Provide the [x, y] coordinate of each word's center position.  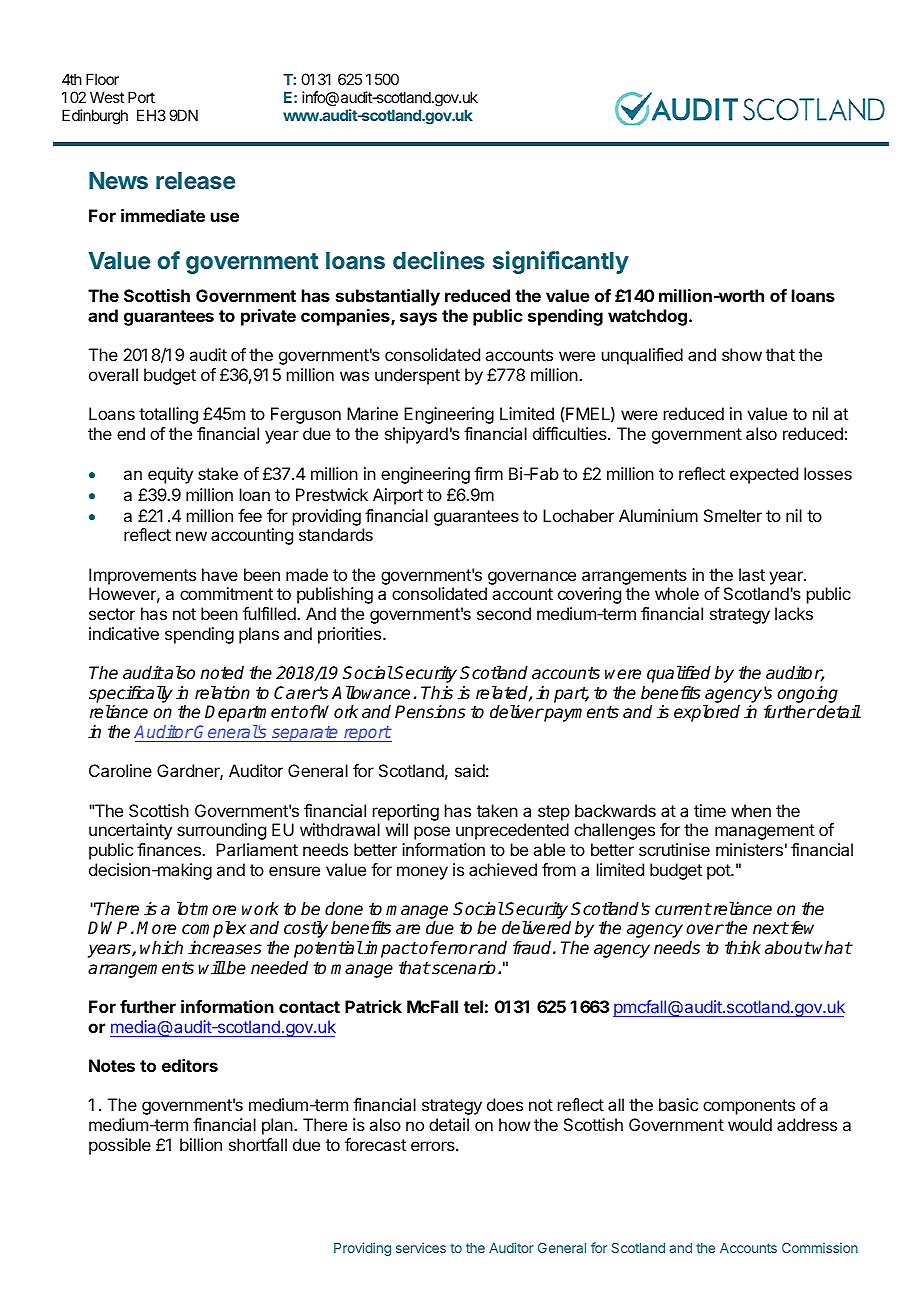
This [437, 693]
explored [707, 713]
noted [222, 673]
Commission [820, 1247]
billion [201, 1144]
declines [439, 260]
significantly [561, 262]
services [421, 1247]
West [107, 97]
